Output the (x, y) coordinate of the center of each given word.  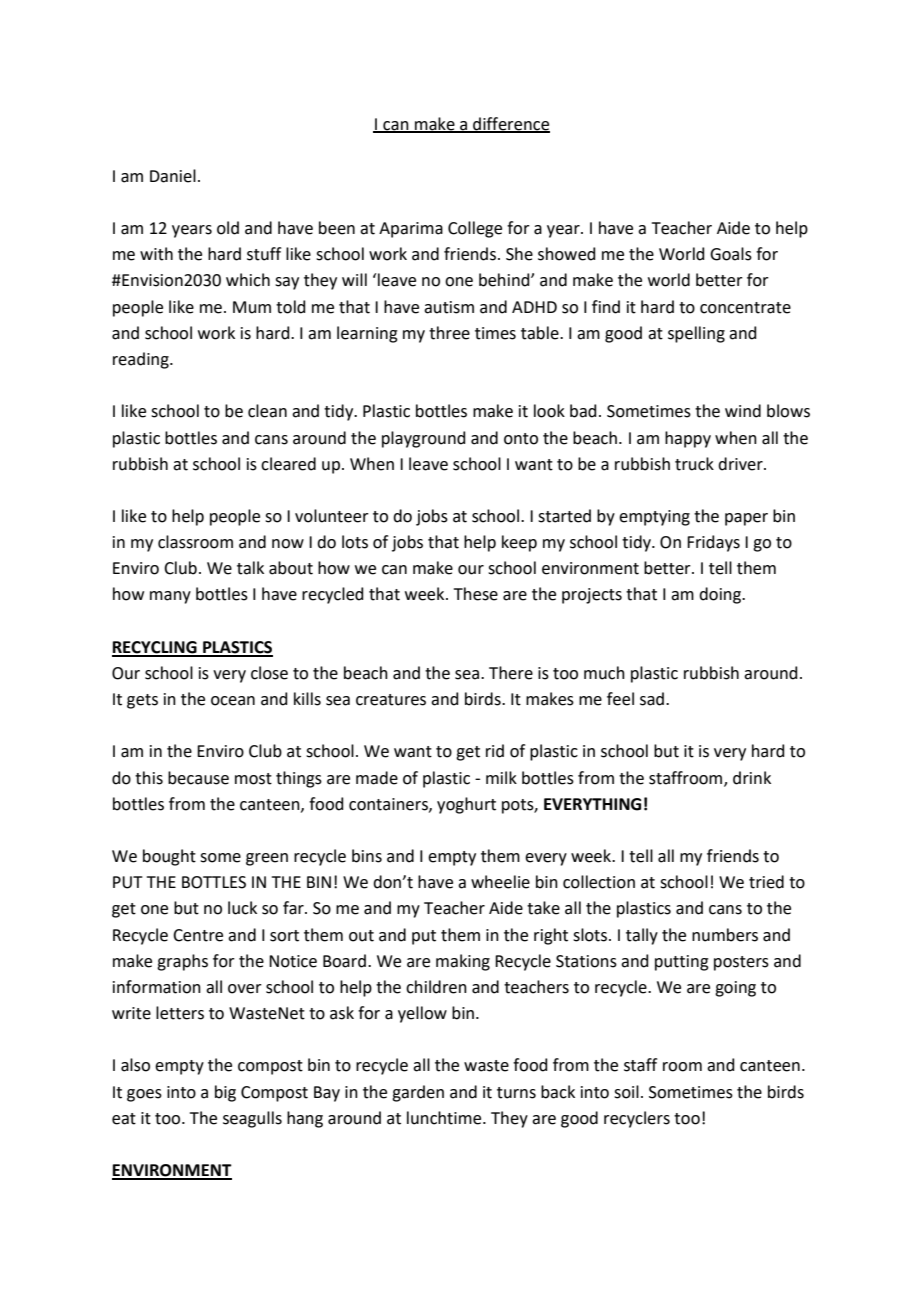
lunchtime (445, 1118)
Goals (731, 254)
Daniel (173, 176)
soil (626, 1092)
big (225, 1093)
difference (510, 124)
